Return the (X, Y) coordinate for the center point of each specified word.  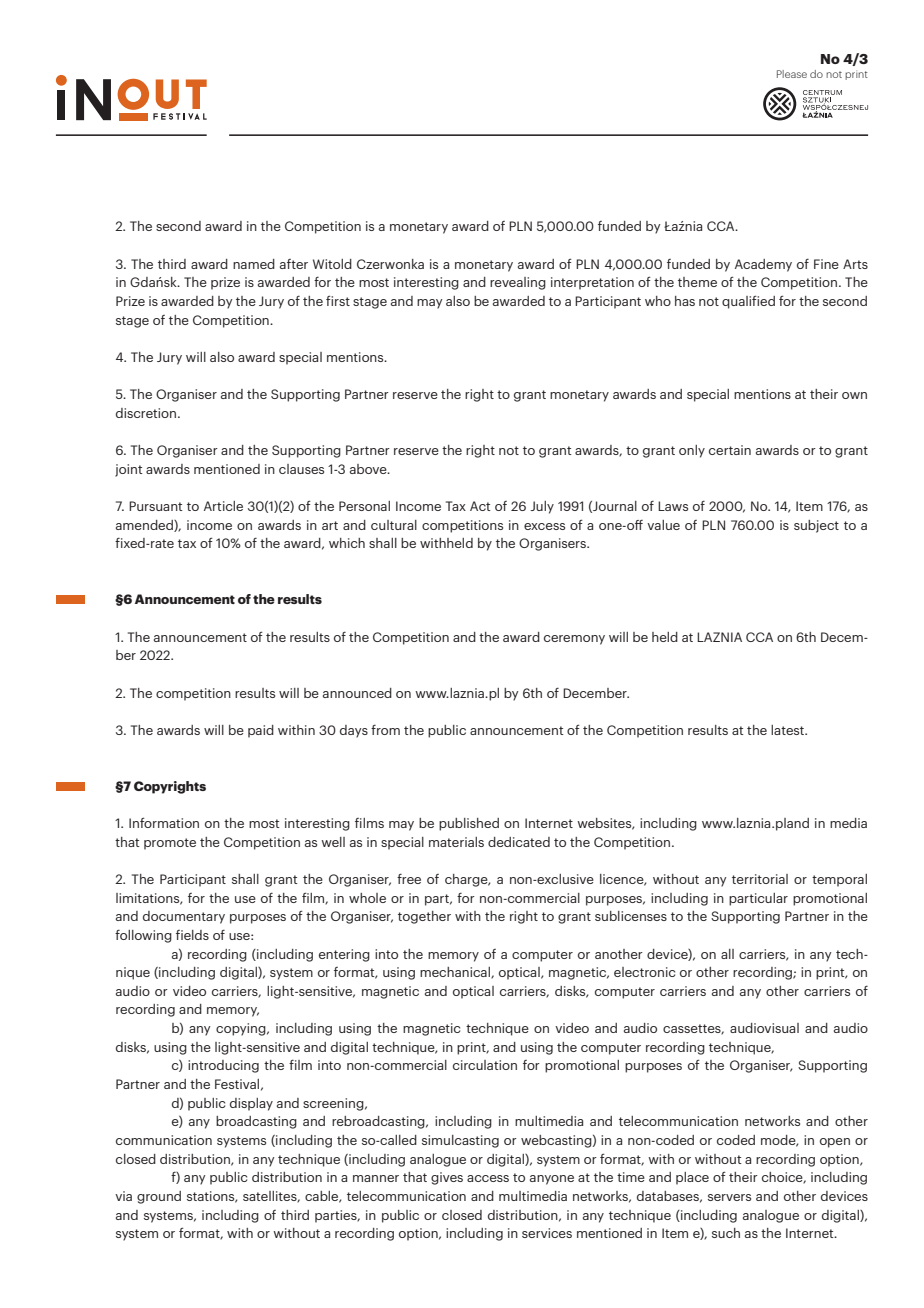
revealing (518, 283)
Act (480, 506)
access (488, 1178)
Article (223, 506)
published (469, 824)
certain (730, 450)
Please (792, 74)
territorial (760, 879)
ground (159, 1197)
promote (170, 844)
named (254, 264)
